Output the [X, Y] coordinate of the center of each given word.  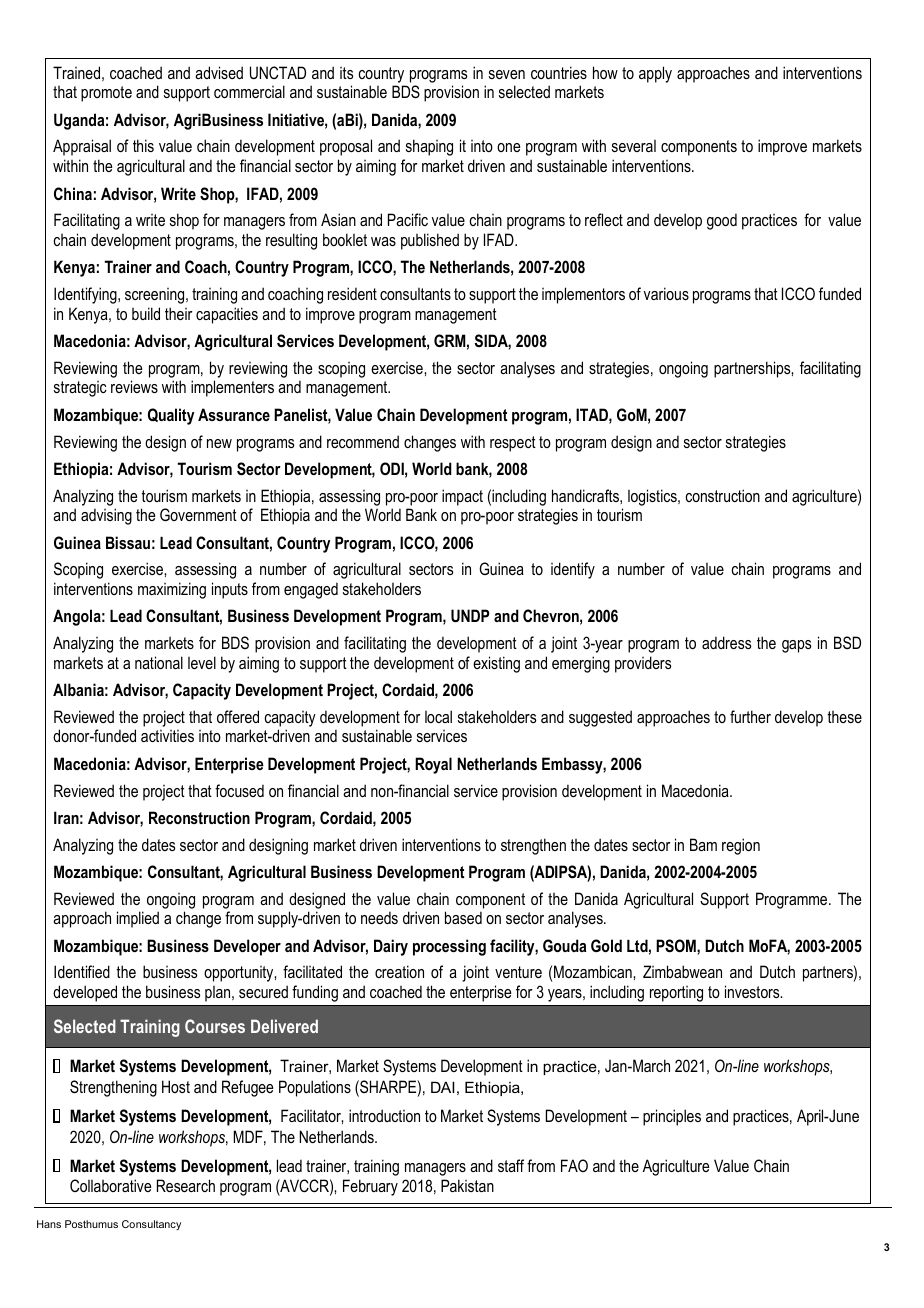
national [159, 662]
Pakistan [467, 1185]
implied [138, 919]
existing [496, 664]
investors [753, 991]
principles [672, 1117]
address [726, 642]
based [463, 917]
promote [106, 94]
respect [513, 444]
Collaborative [110, 1185]
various [666, 293]
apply [655, 74]
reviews [134, 386]
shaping [429, 147]
